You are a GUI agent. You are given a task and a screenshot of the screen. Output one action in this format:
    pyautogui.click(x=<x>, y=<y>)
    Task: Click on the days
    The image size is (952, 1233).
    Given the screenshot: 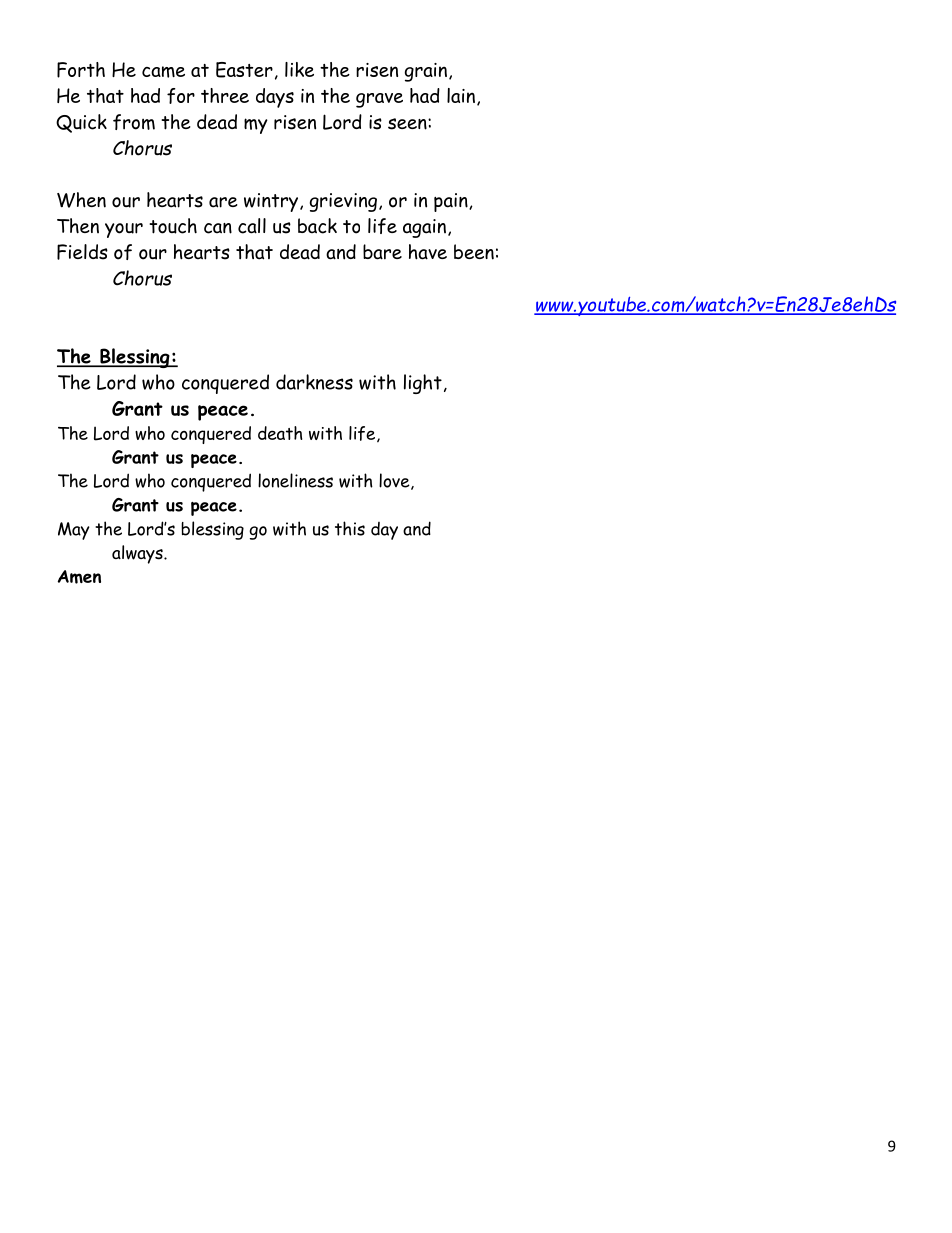 What is the action you would take?
    pyautogui.click(x=275, y=98)
